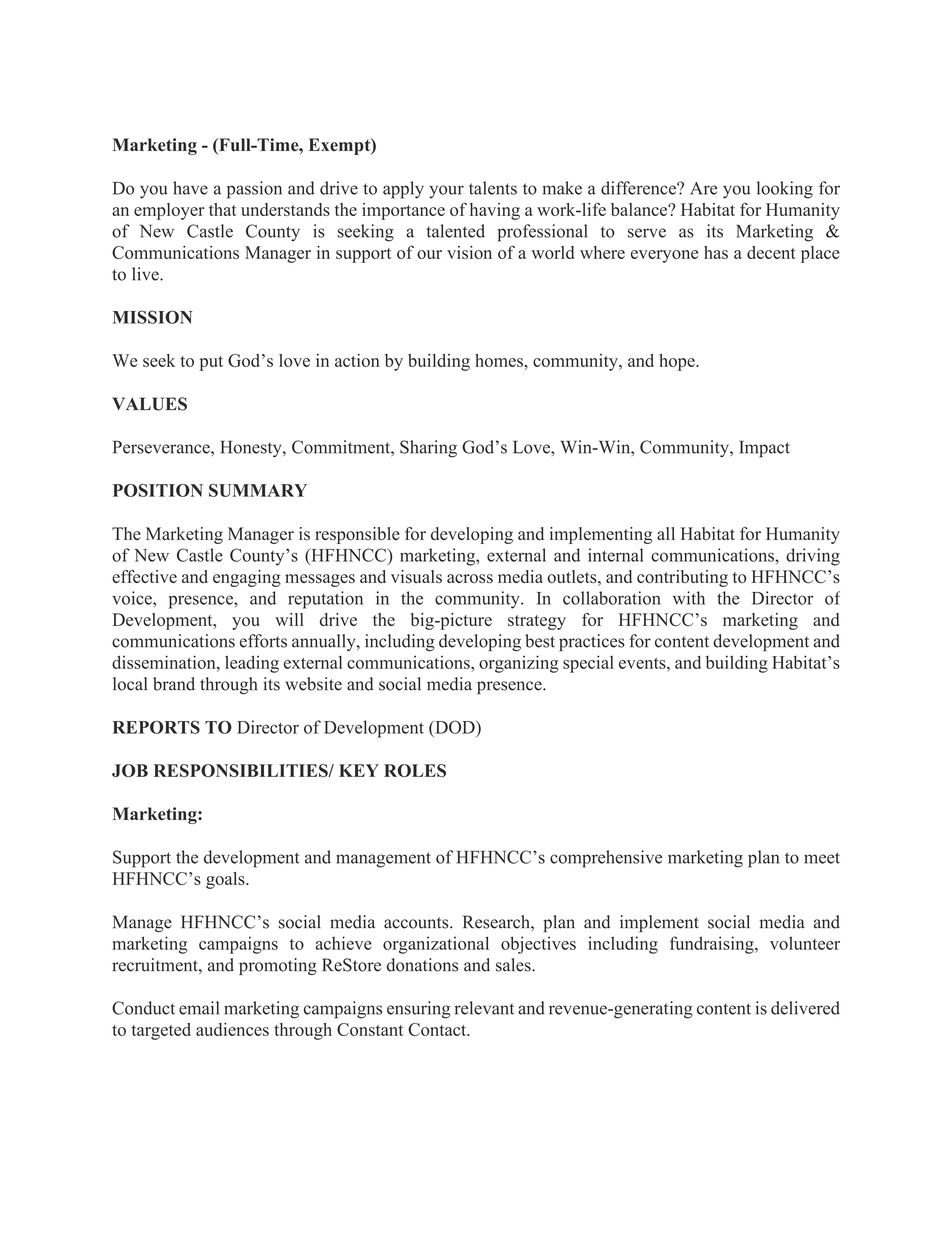 The image size is (952, 1233). What do you see at coordinates (500, 360) in the page?
I see `homes` at bounding box center [500, 360].
